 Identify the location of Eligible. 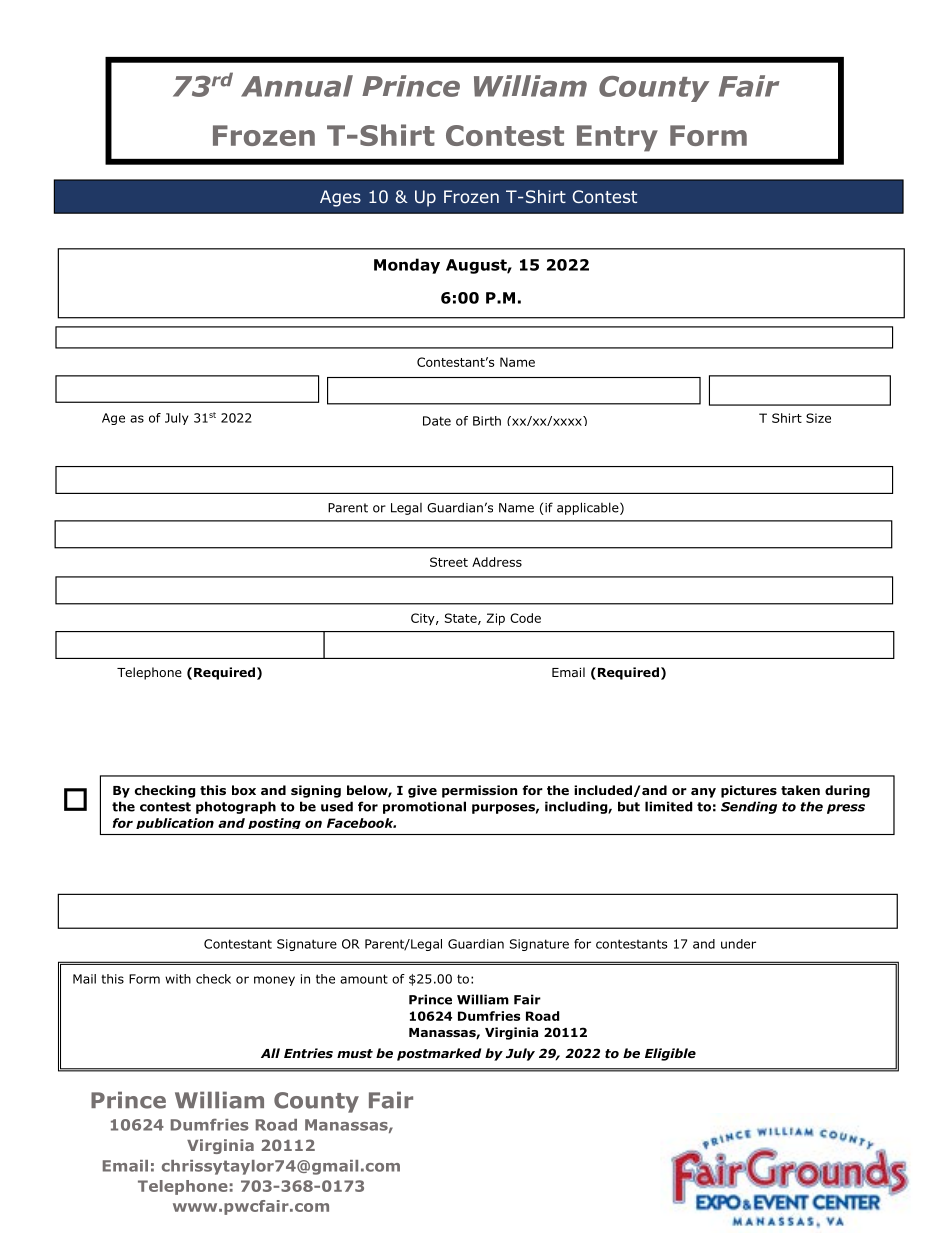
(670, 1054).
